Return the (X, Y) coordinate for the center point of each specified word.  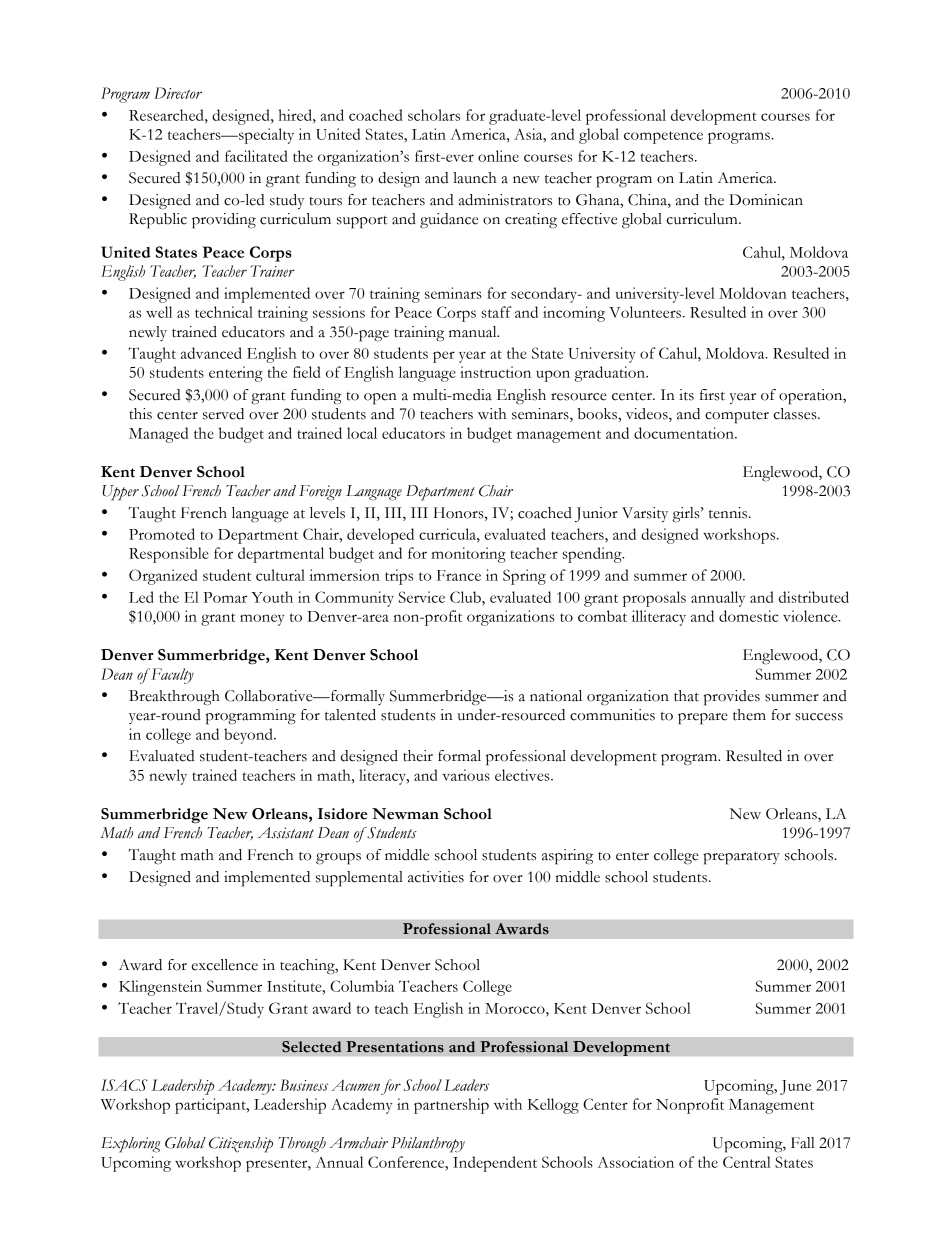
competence (663, 137)
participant (211, 1106)
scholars (434, 115)
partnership (451, 1106)
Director (178, 93)
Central (747, 1162)
